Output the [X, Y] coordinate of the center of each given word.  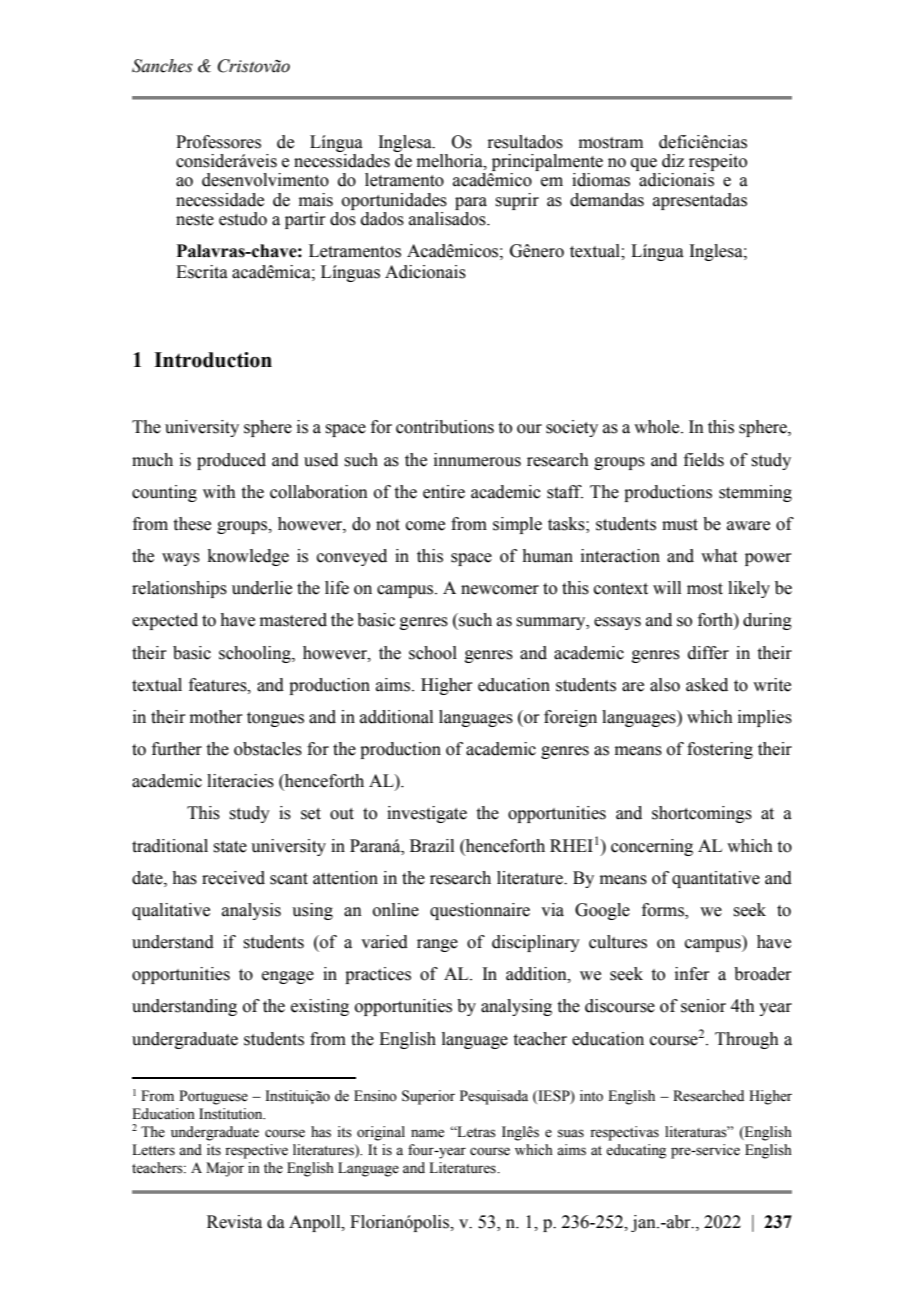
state [230, 847]
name [427, 1133]
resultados [525, 142]
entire [444, 492]
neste [195, 220]
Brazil [432, 846]
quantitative [716, 879]
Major [225, 1169]
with [219, 492]
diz [673, 161]
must [680, 525]
